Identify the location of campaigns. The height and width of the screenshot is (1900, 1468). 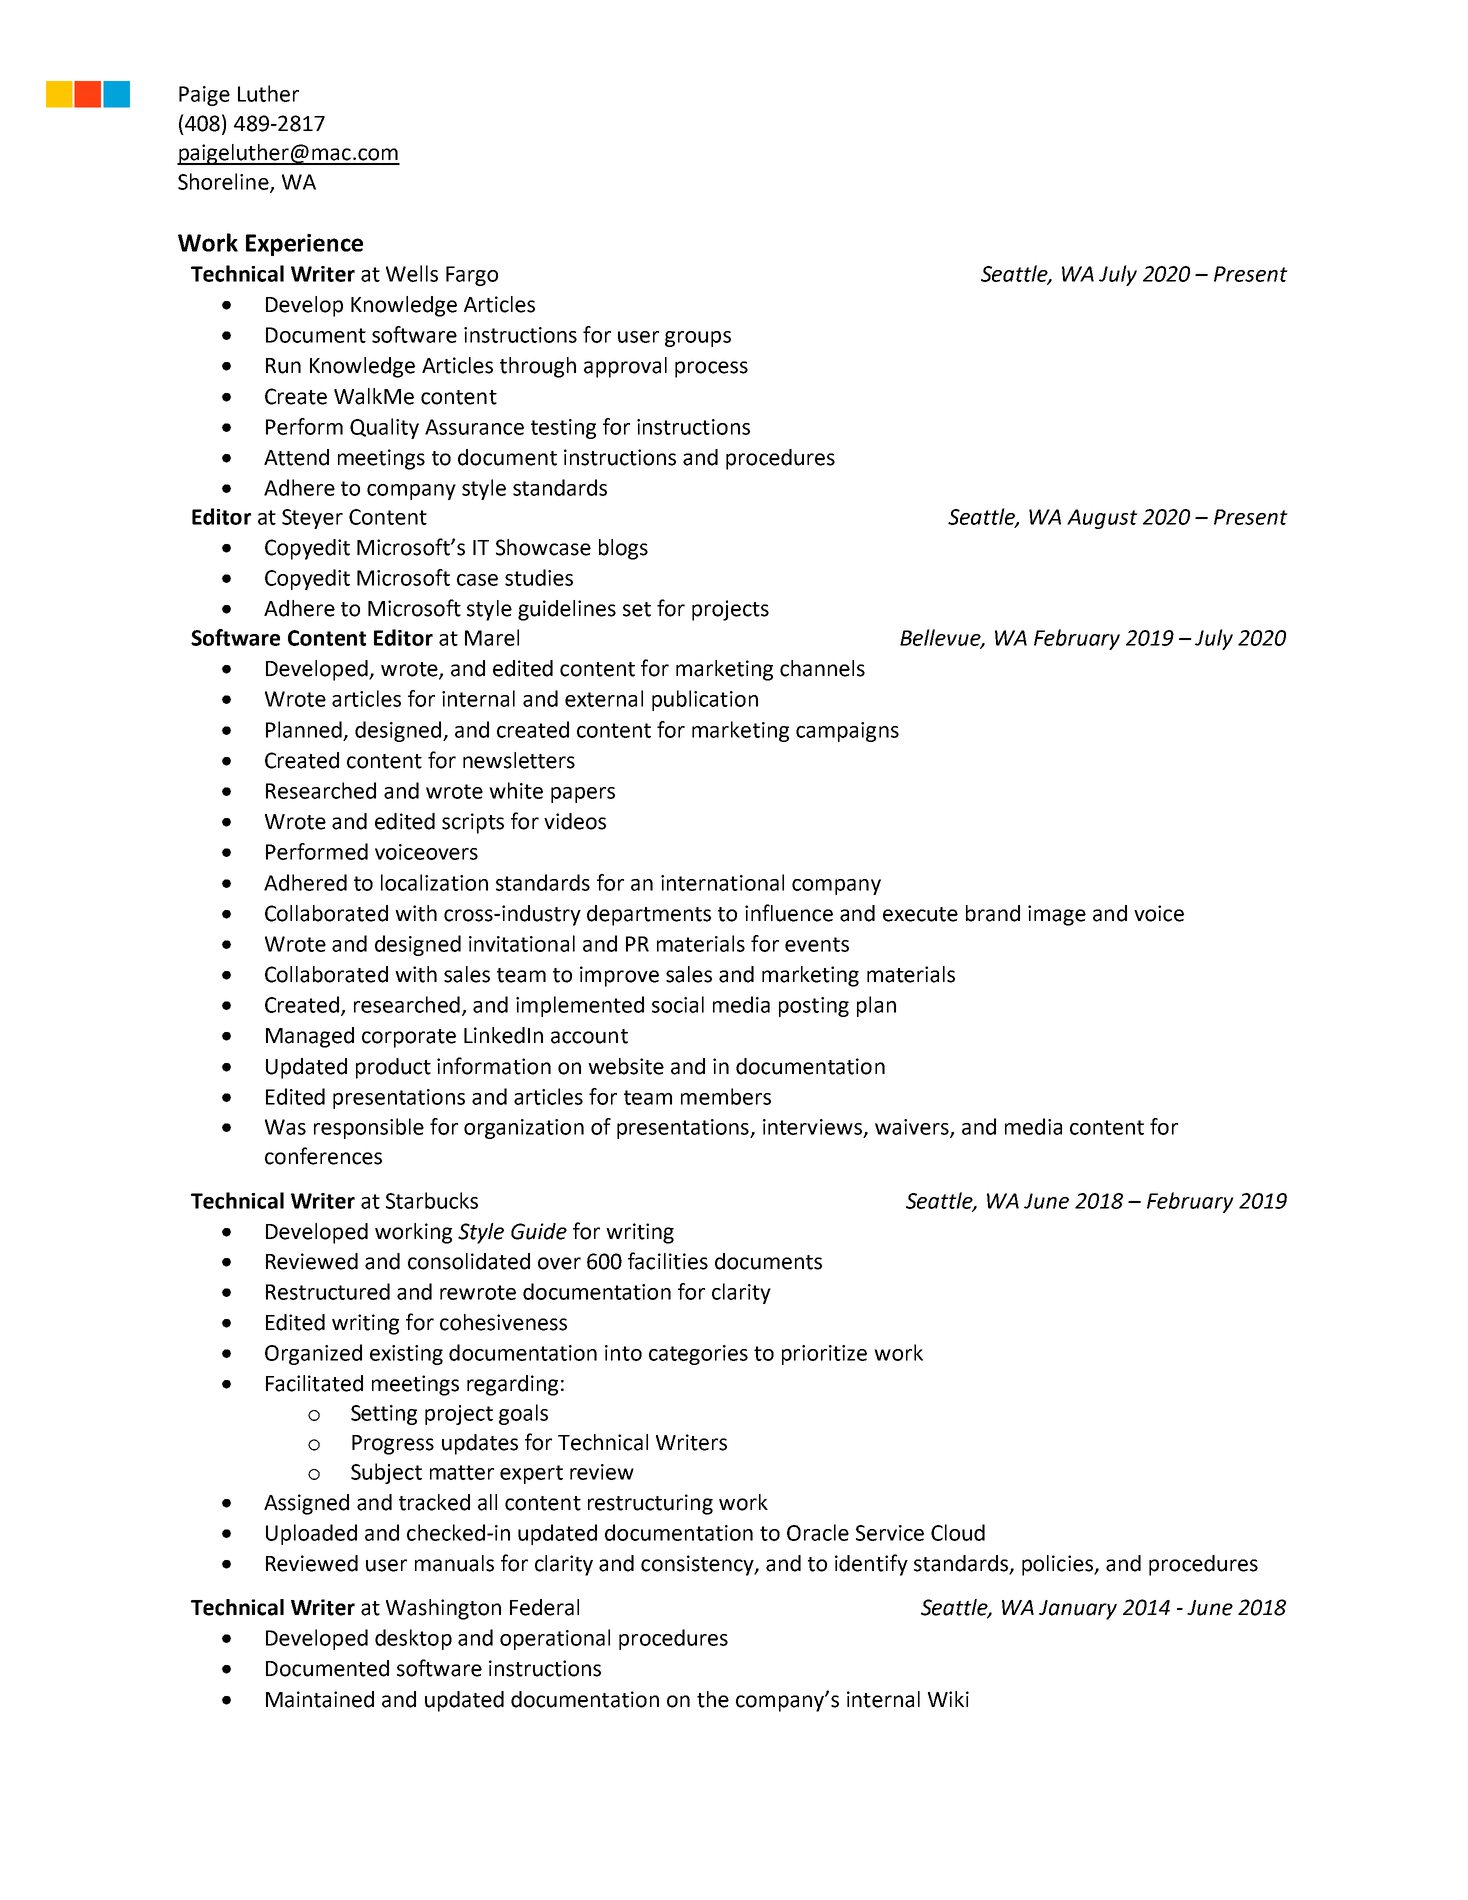
(847, 732).
